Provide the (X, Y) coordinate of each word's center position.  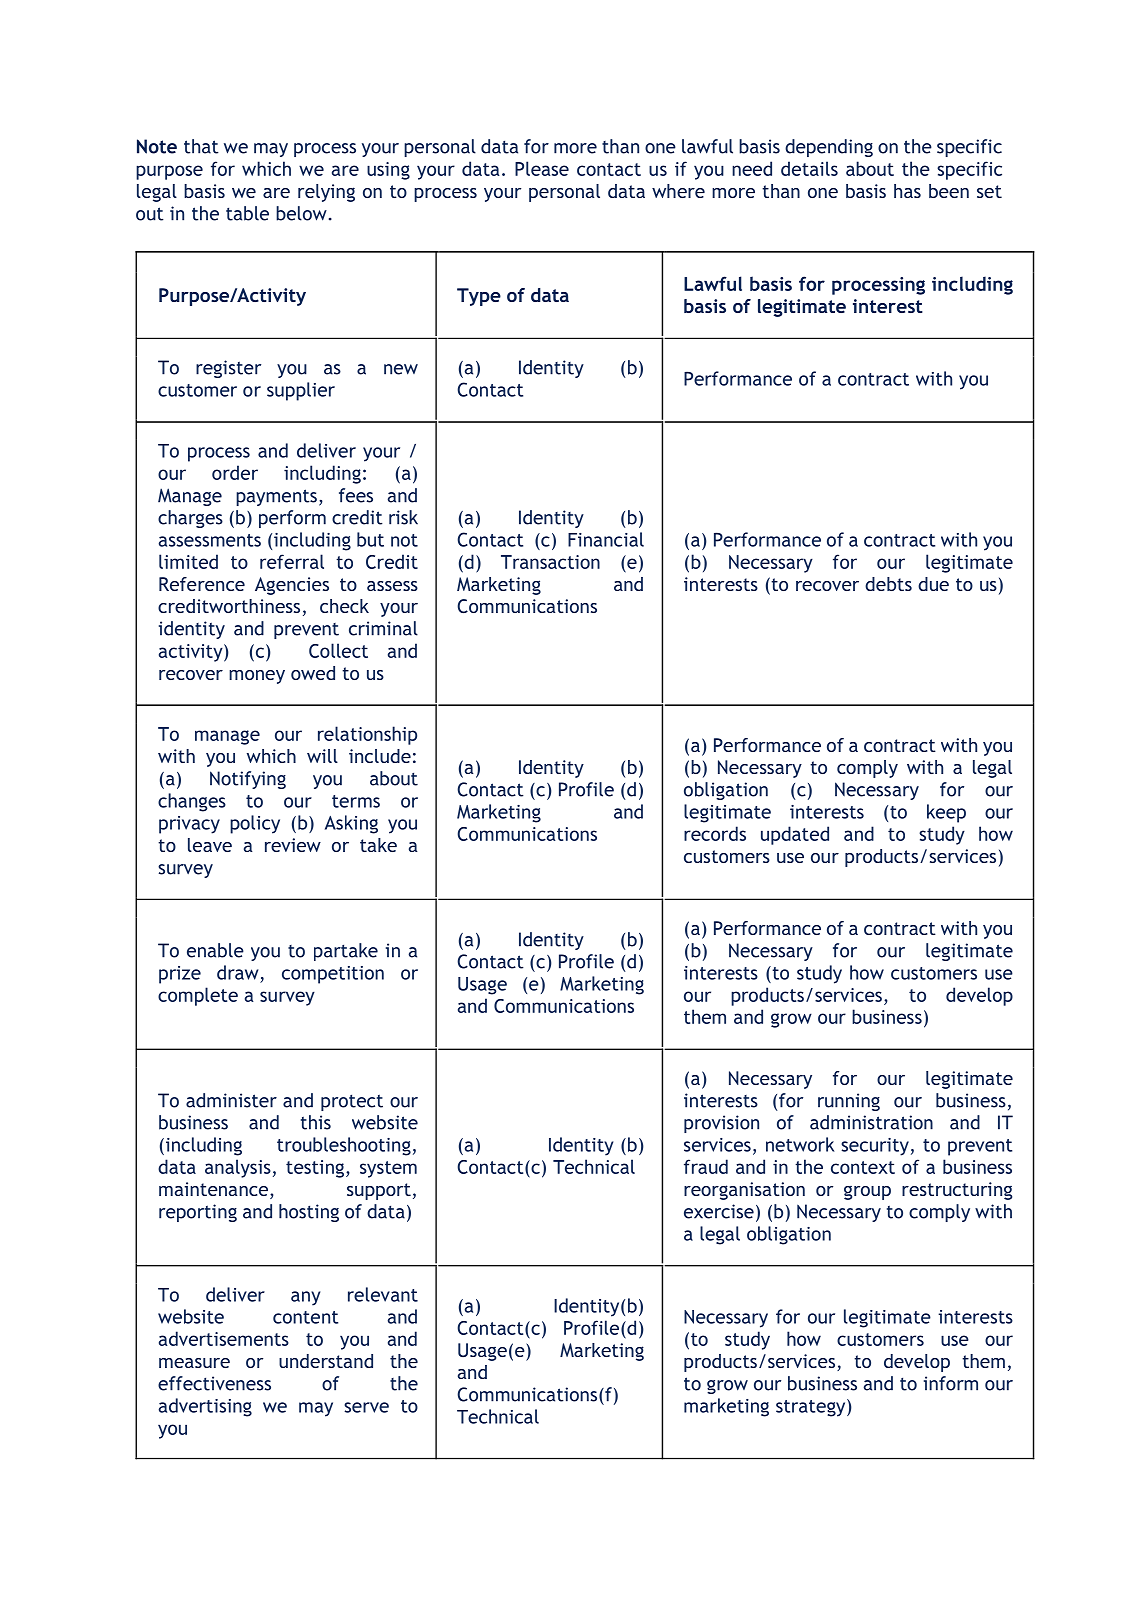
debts (888, 584)
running (849, 1102)
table (247, 213)
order (235, 472)
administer (231, 1100)
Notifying (248, 780)
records (715, 833)
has (907, 191)
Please (542, 168)
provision (721, 1124)
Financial (606, 539)
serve (366, 1407)
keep (946, 813)
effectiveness (214, 1383)
